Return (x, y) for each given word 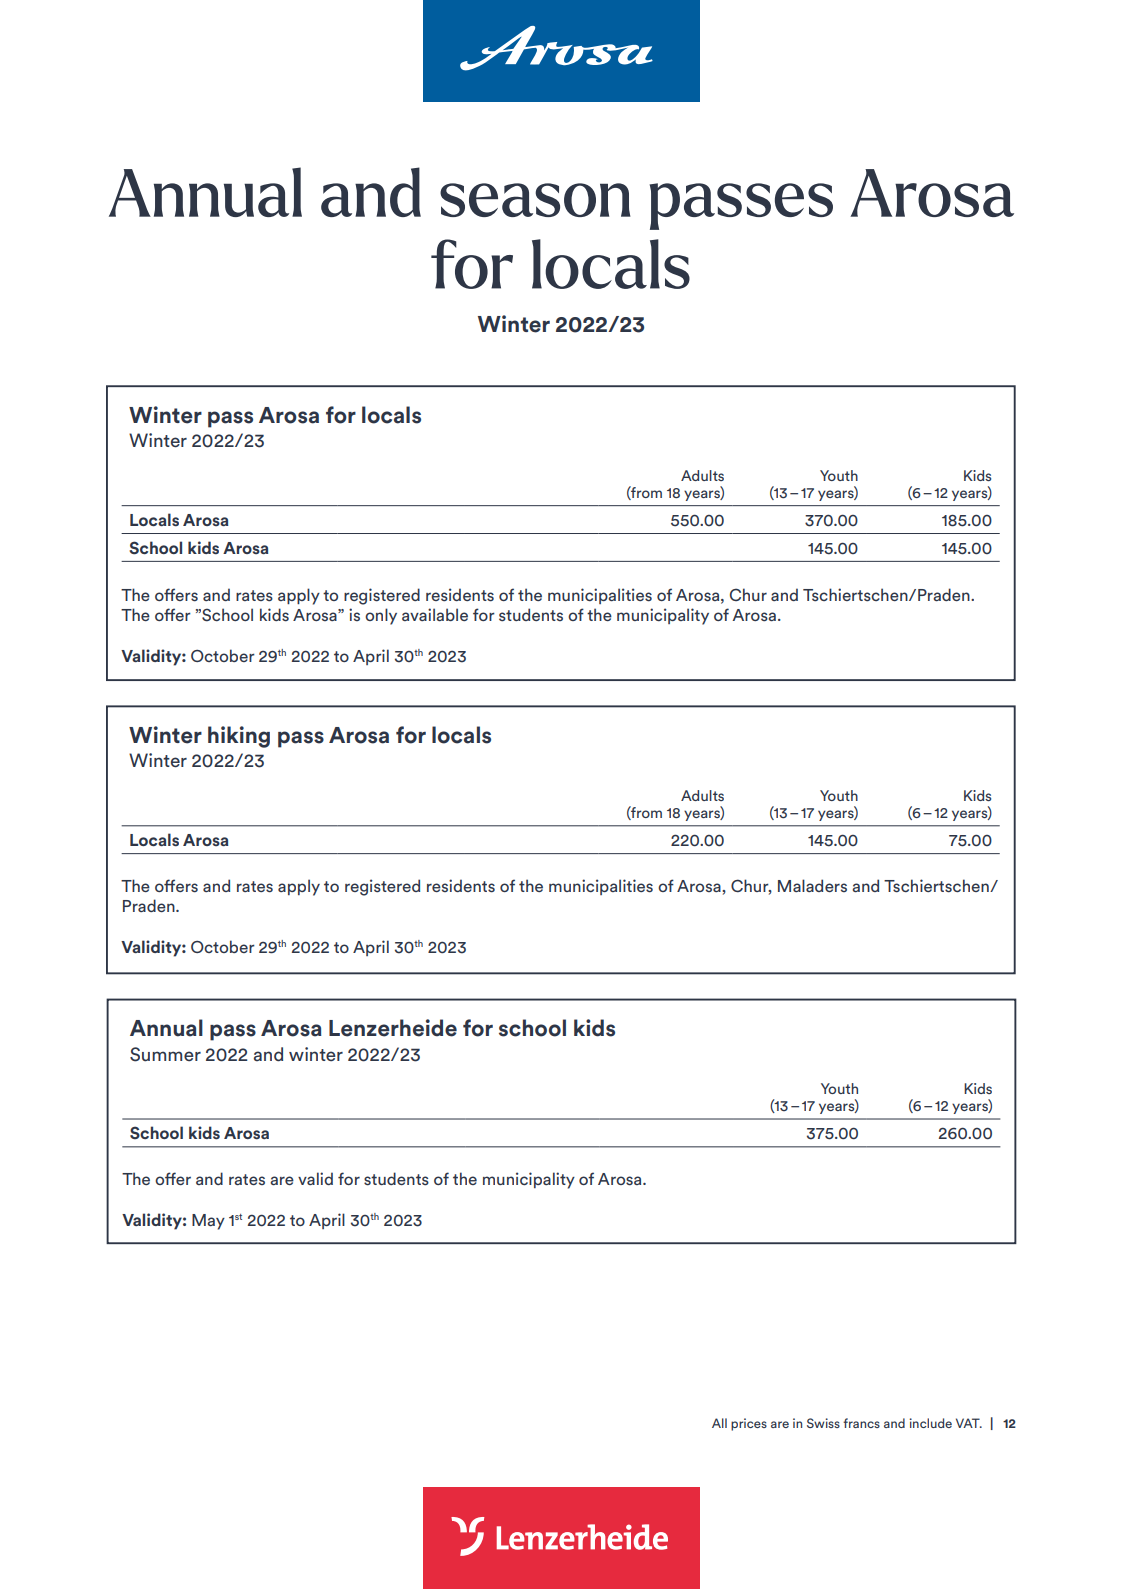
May (208, 1222)
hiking (239, 737)
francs (861, 1423)
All (719, 1423)
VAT (969, 1423)
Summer (165, 1054)
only (381, 616)
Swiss (823, 1423)
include (930, 1423)
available (435, 614)
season (535, 200)
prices (749, 1424)
